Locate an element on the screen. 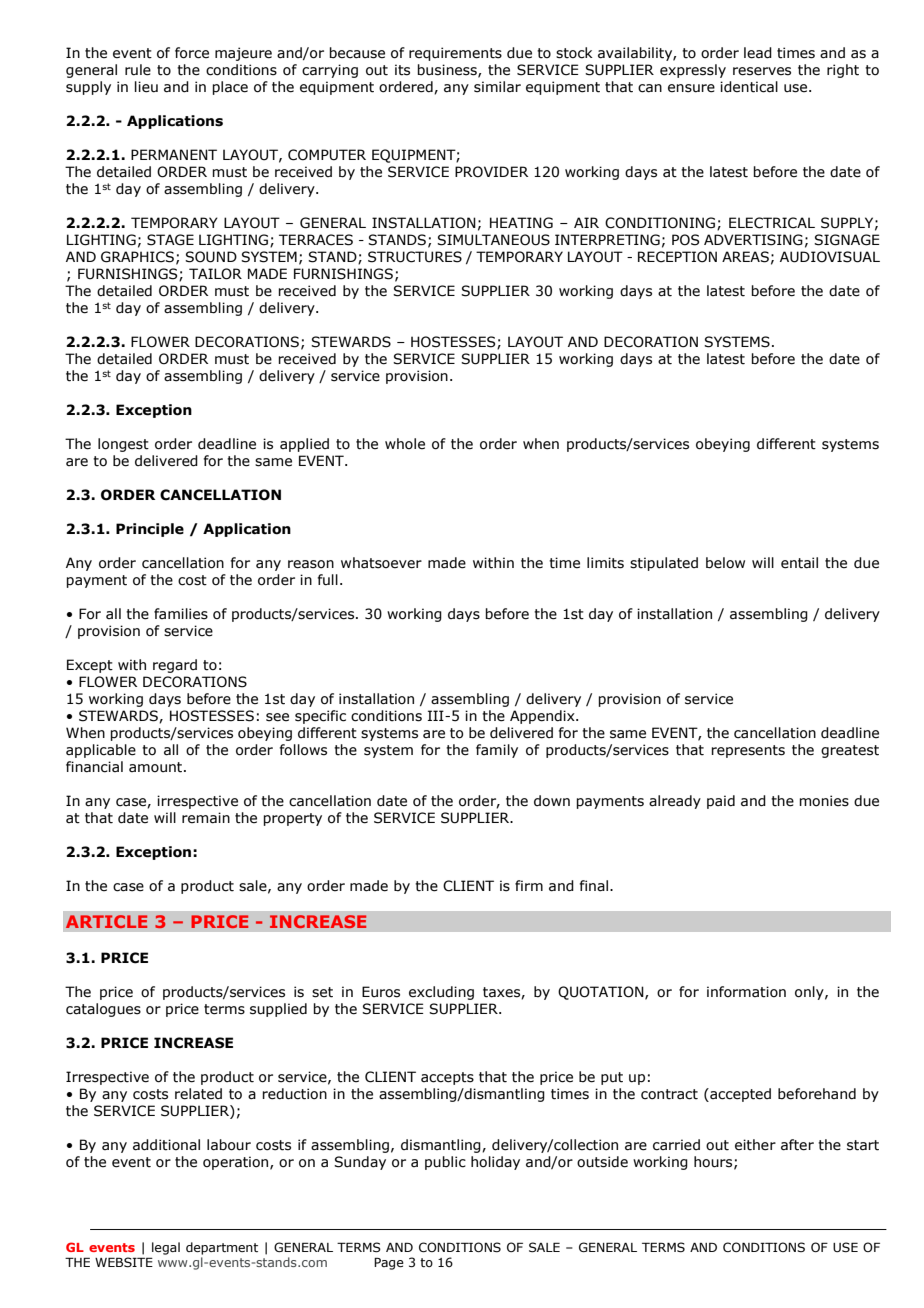 This screenshot has height=1308, width=924. similar is located at coordinates (497, 87).
